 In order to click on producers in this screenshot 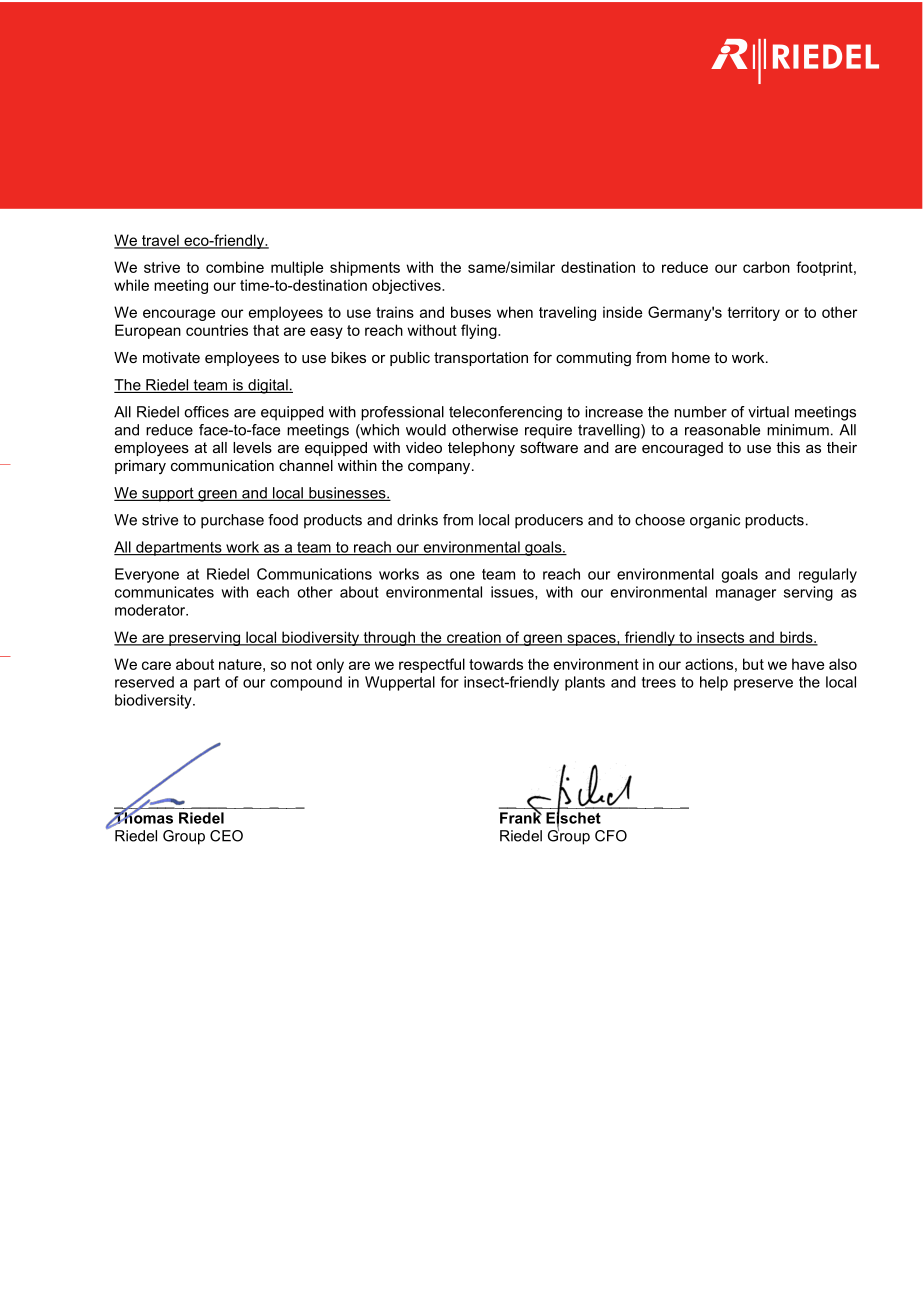, I will do `click(549, 521)`.
